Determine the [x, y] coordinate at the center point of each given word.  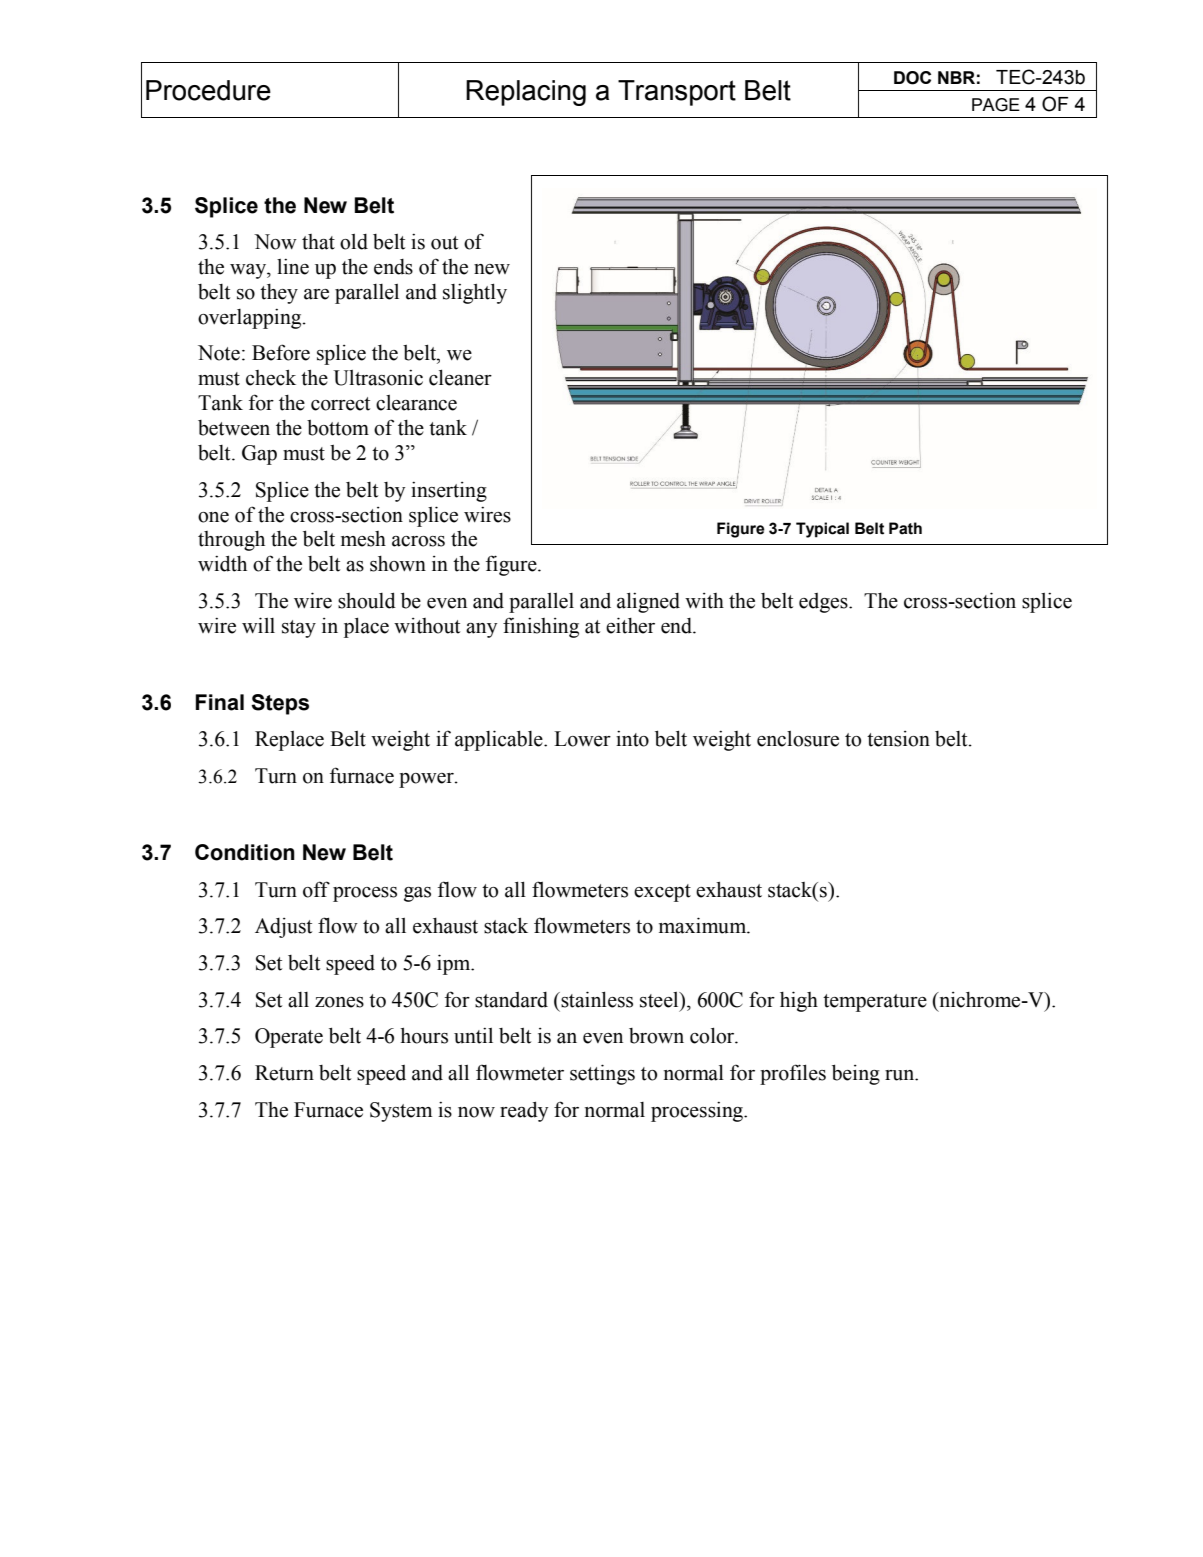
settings [602, 1074]
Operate [289, 1038]
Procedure [208, 90]
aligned [648, 602]
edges [824, 603]
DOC [912, 78]
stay [299, 629]
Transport [677, 93]
